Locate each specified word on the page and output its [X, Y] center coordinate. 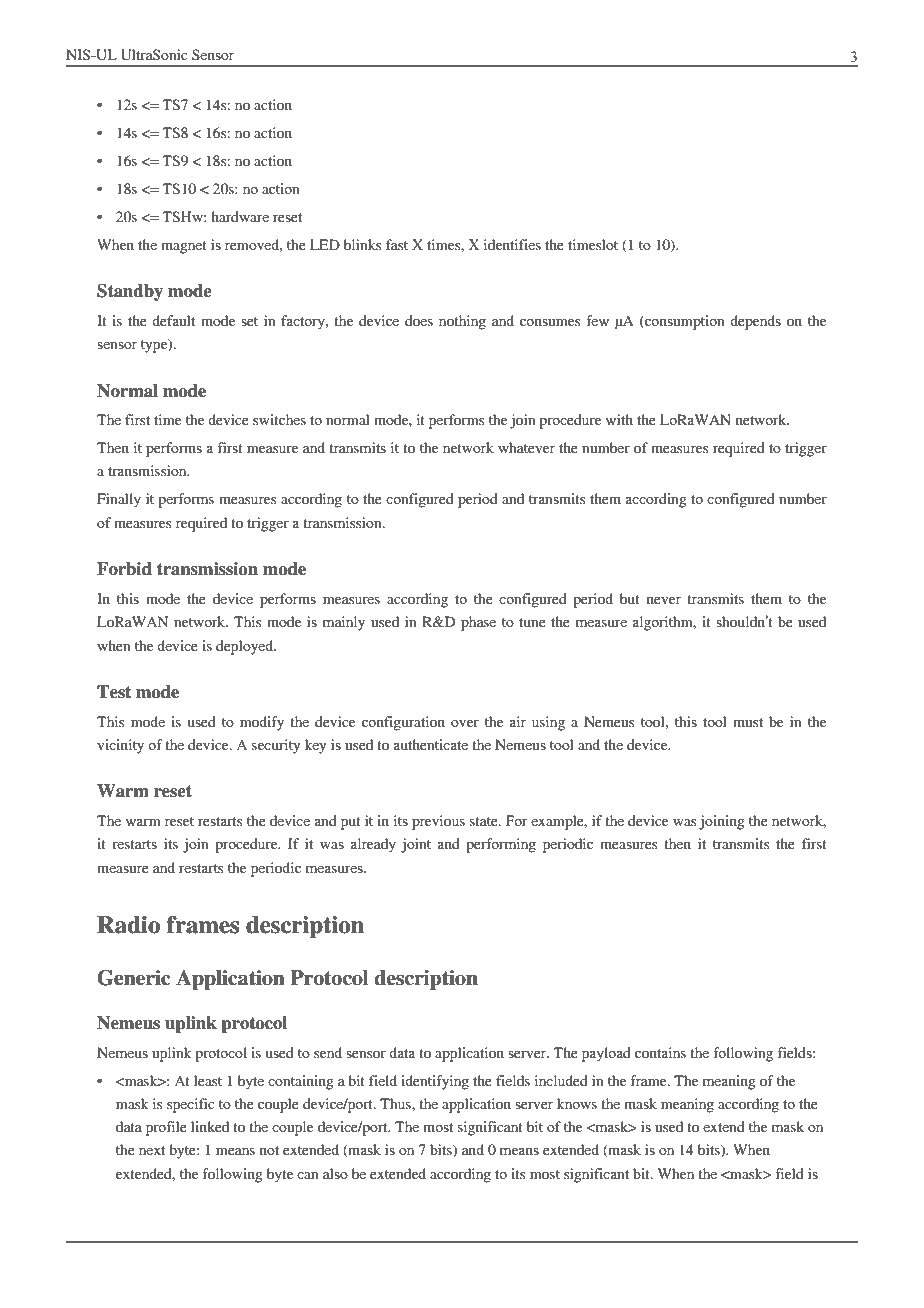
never [664, 600]
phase [478, 623]
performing [501, 845]
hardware [240, 216]
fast [397, 244]
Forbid [124, 569]
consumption [684, 322]
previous [438, 822]
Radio [128, 925]
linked [210, 1126]
